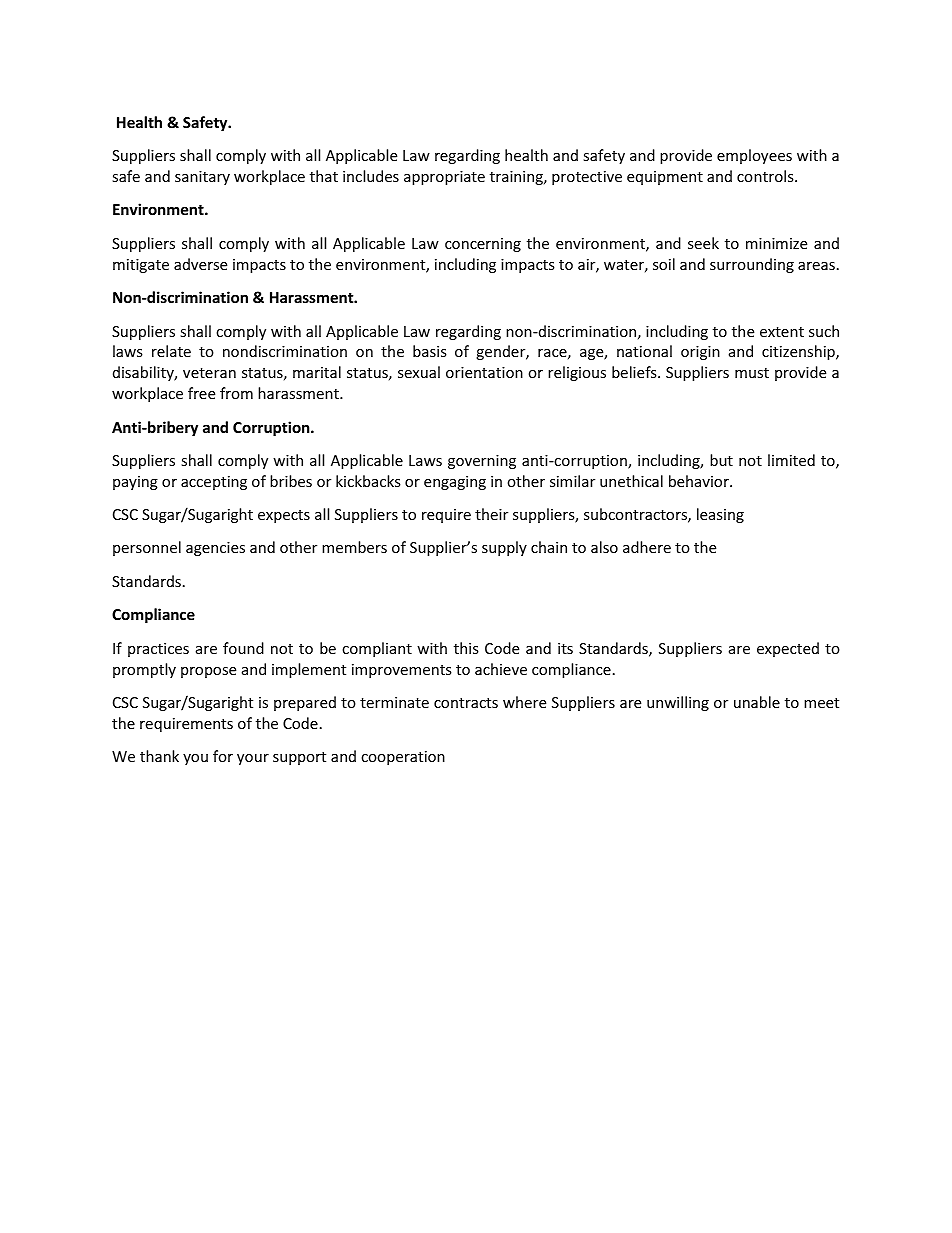 This screenshot has height=1233, width=952. I want to click on accepting, so click(214, 483).
